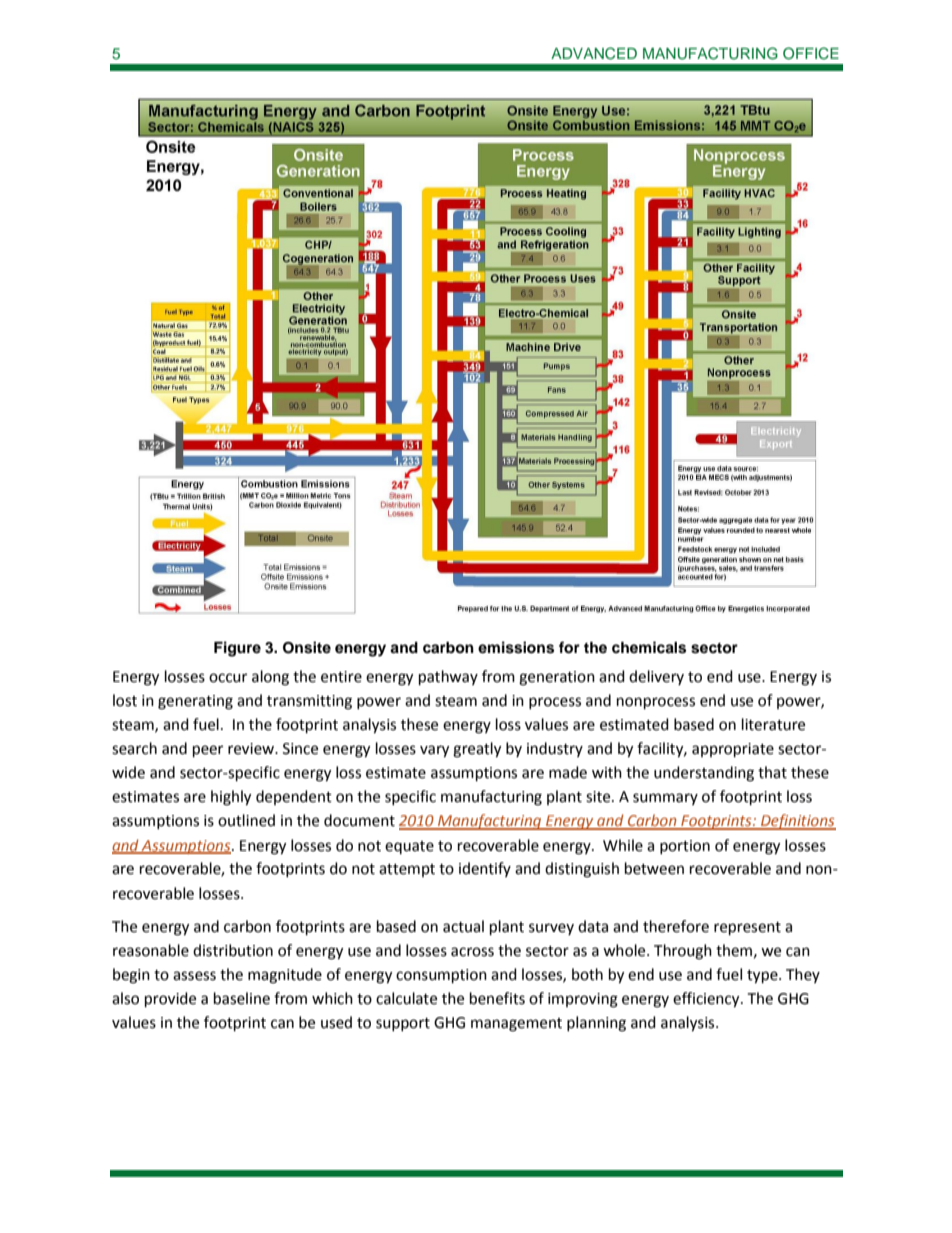  Describe the element at coordinates (448, 678) in the screenshot. I see `pathway` at that location.
